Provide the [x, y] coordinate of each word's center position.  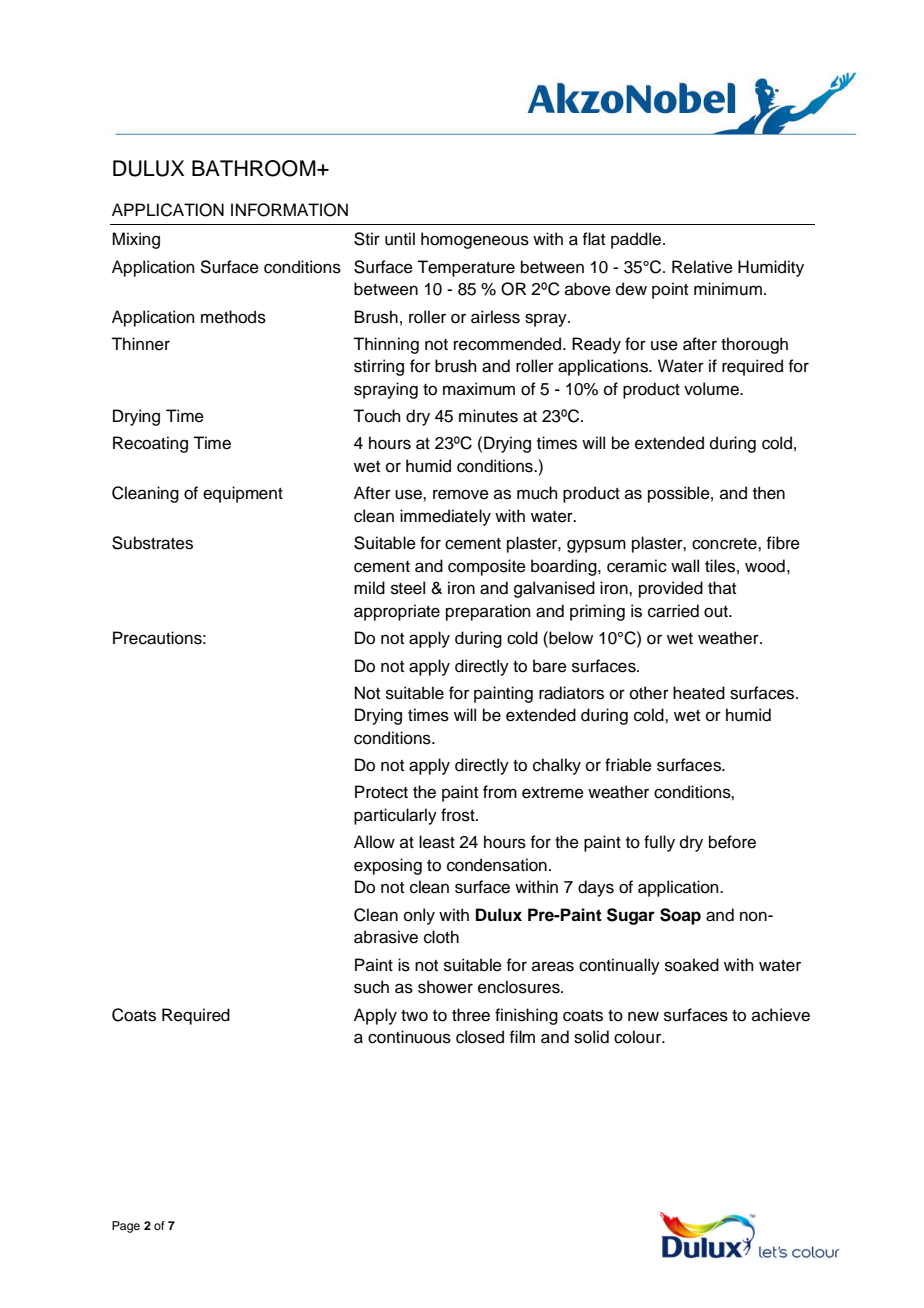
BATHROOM [255, 168]
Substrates [152, 543]
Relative [702, 267]
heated [699, 693]
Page [126, 1227]
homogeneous [475, 240]
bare [550, 666]
